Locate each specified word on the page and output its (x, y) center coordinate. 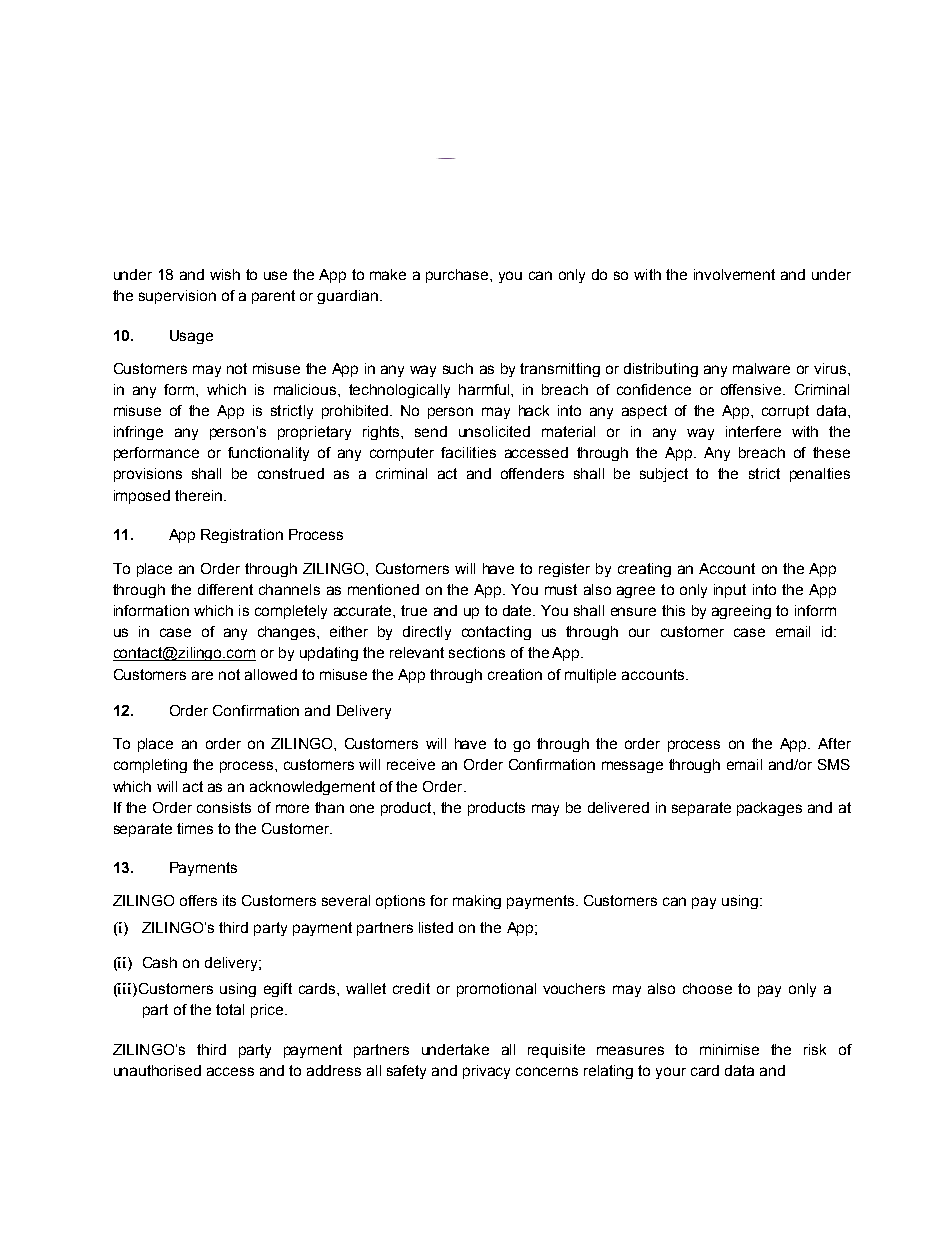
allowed (271, 674)
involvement (734, 274)
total (230, 1009)
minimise (729, 1049)
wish (225, 274)
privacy (486, 1072)
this (673, 610)
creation (515, 674)
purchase (458, 276)
